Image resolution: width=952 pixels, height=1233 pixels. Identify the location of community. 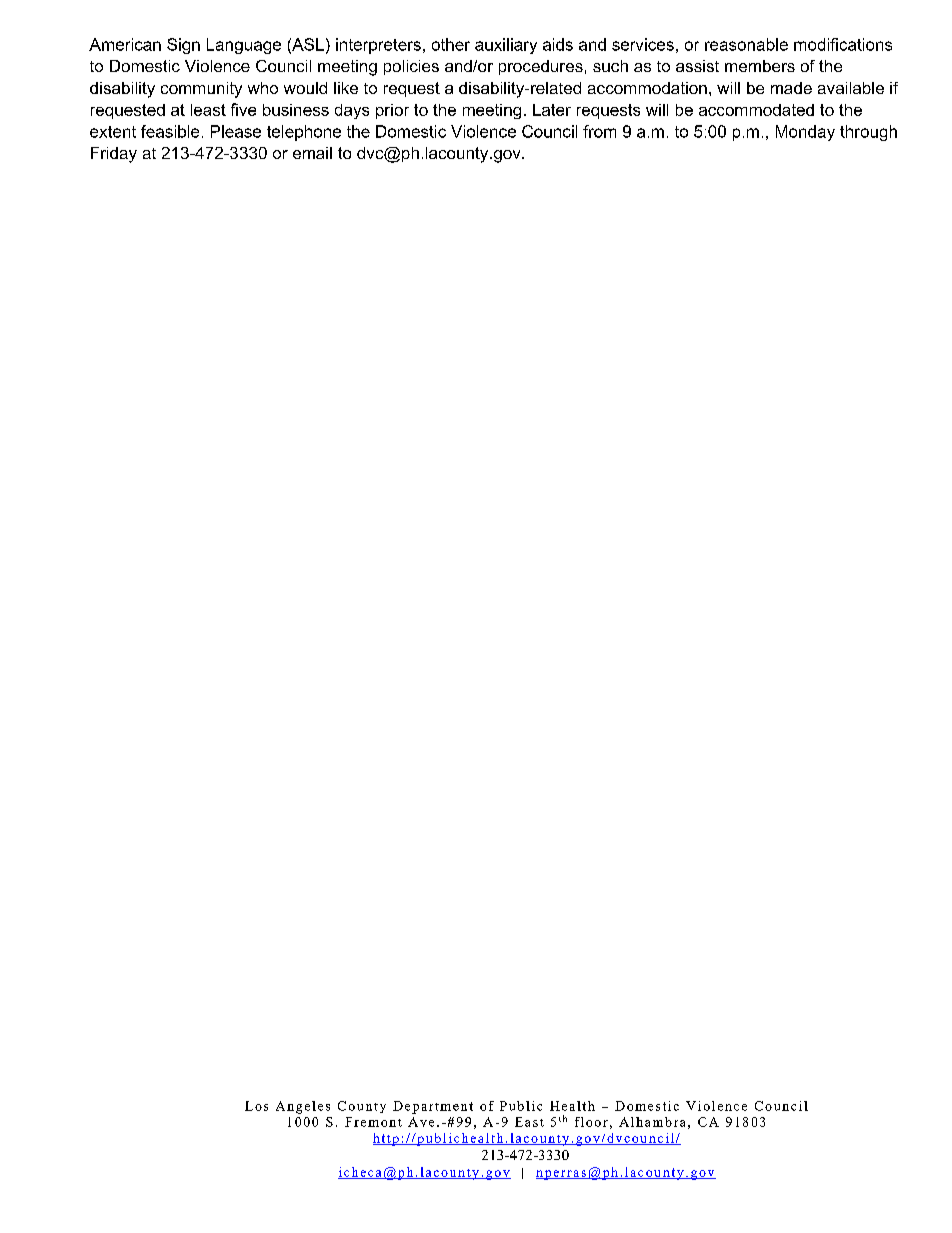
(201, 90).
